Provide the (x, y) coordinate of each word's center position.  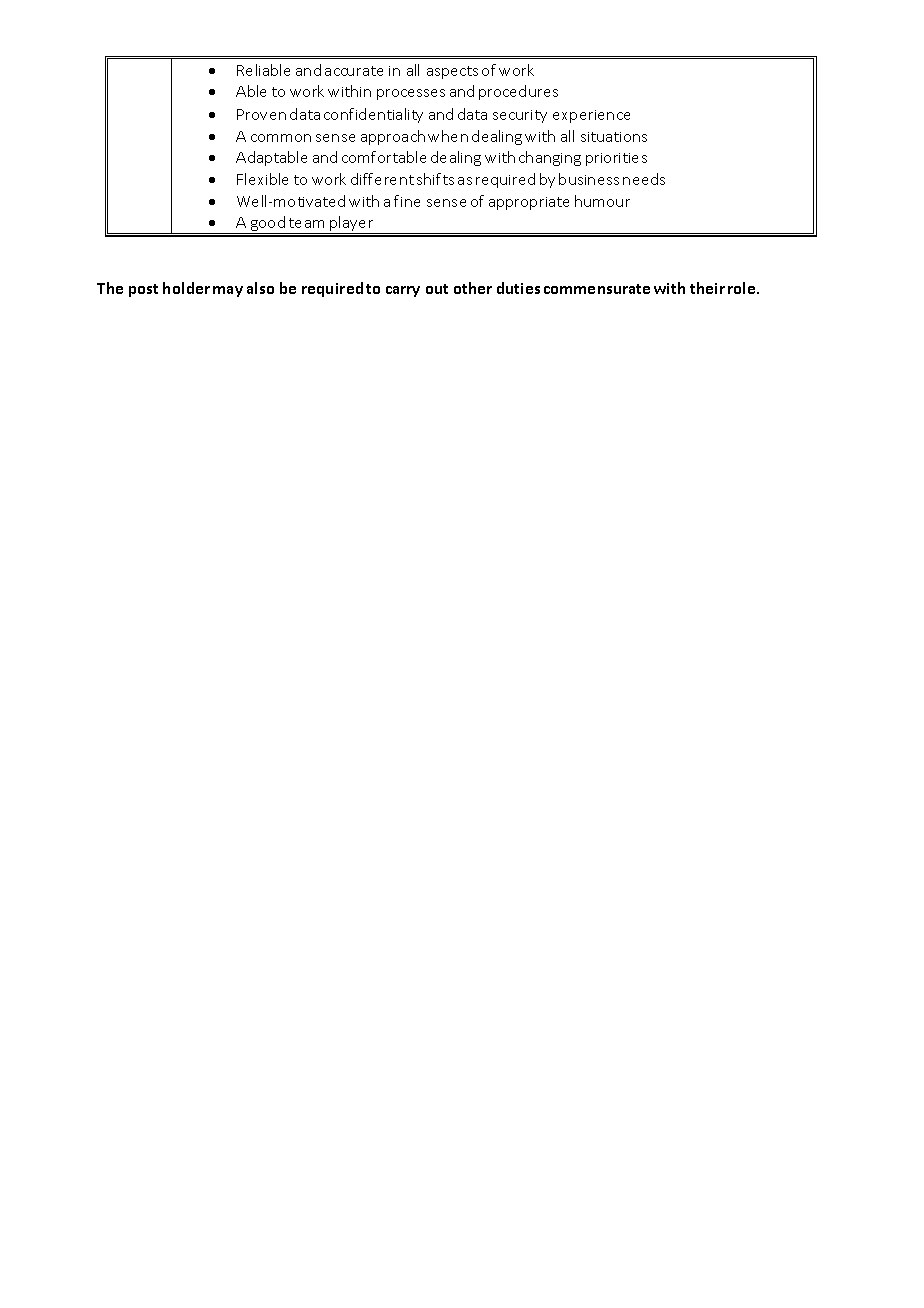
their (707, 288)
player (352, 225)
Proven (261, 114)
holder (186, 288)
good (268, 225)
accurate (354, 71)
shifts (435, 179)
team (306, 223)
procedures (518, 92)
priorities (616, 159)
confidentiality (373, 115)
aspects (452, 72)
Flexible (262, 179)
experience (591, 116)
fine (407, 201)
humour (602, 201)
